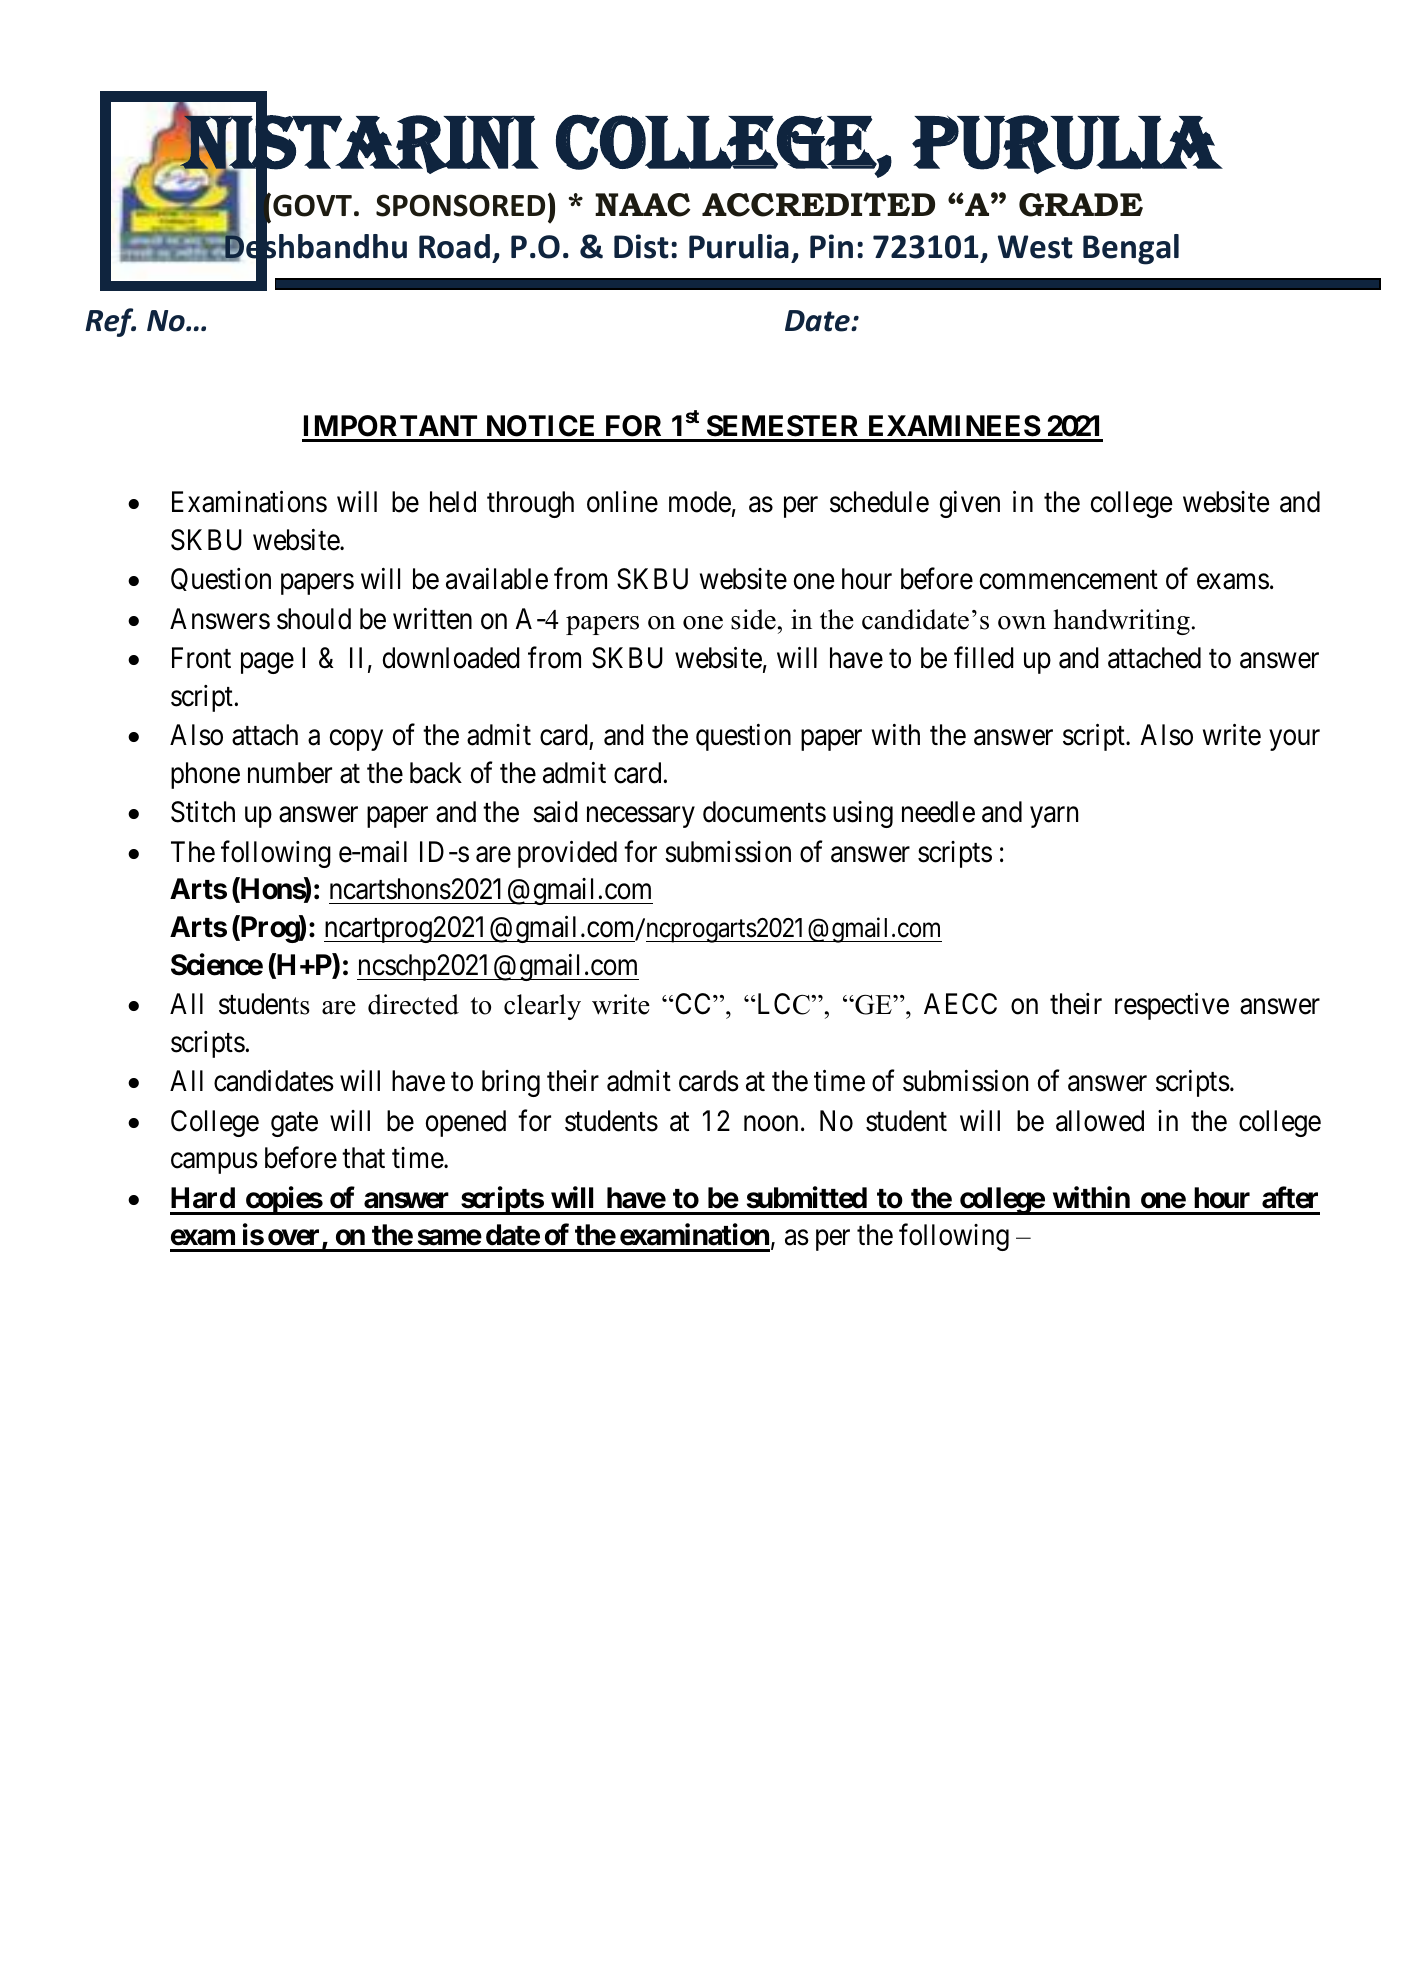  Describe the element at coordinates (1054, 817) in the screenshot. I see `yarn` at that location.
